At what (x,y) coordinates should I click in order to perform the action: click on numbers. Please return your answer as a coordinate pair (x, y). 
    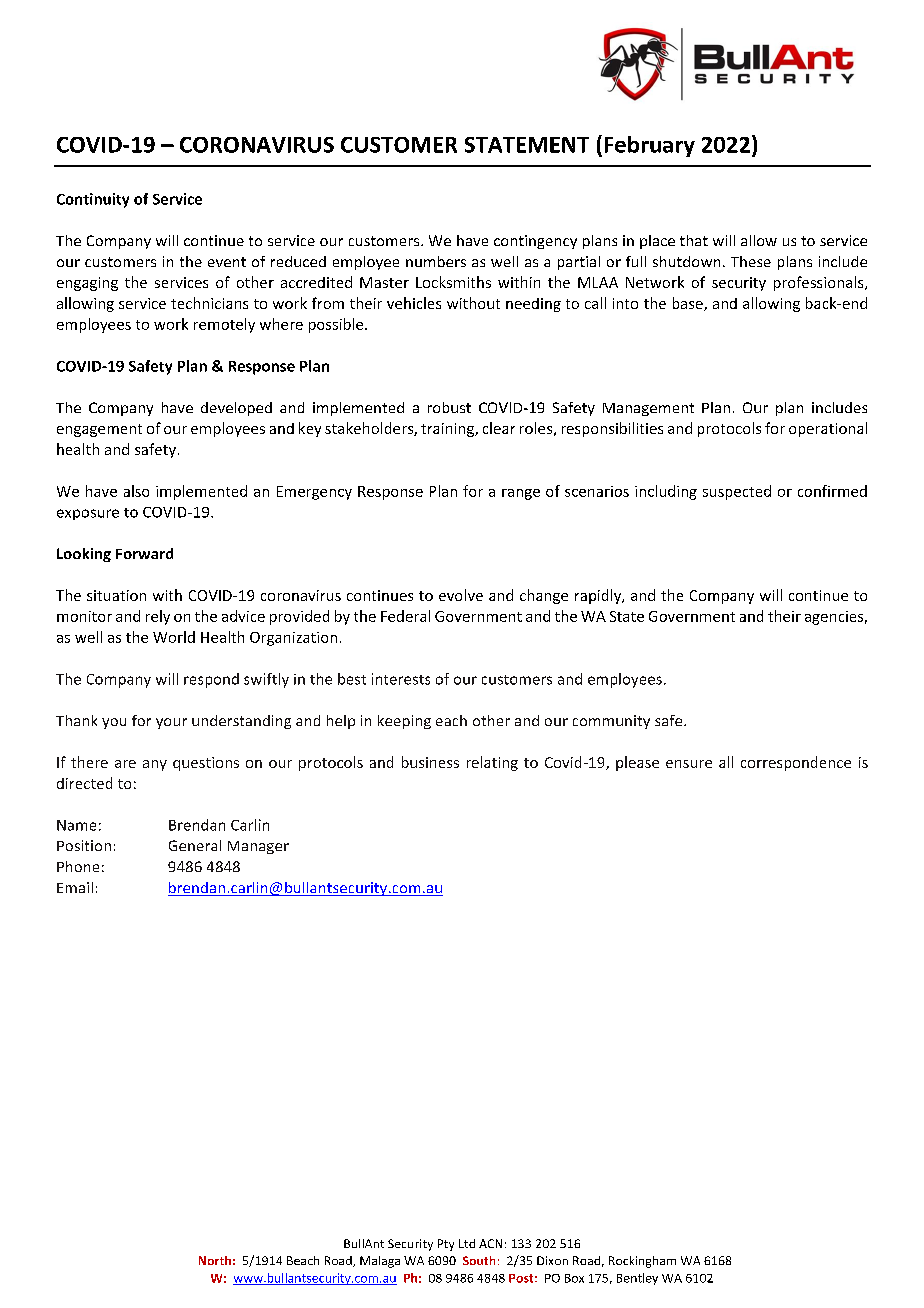
    Looking at the image, I should click on (436, 261).
